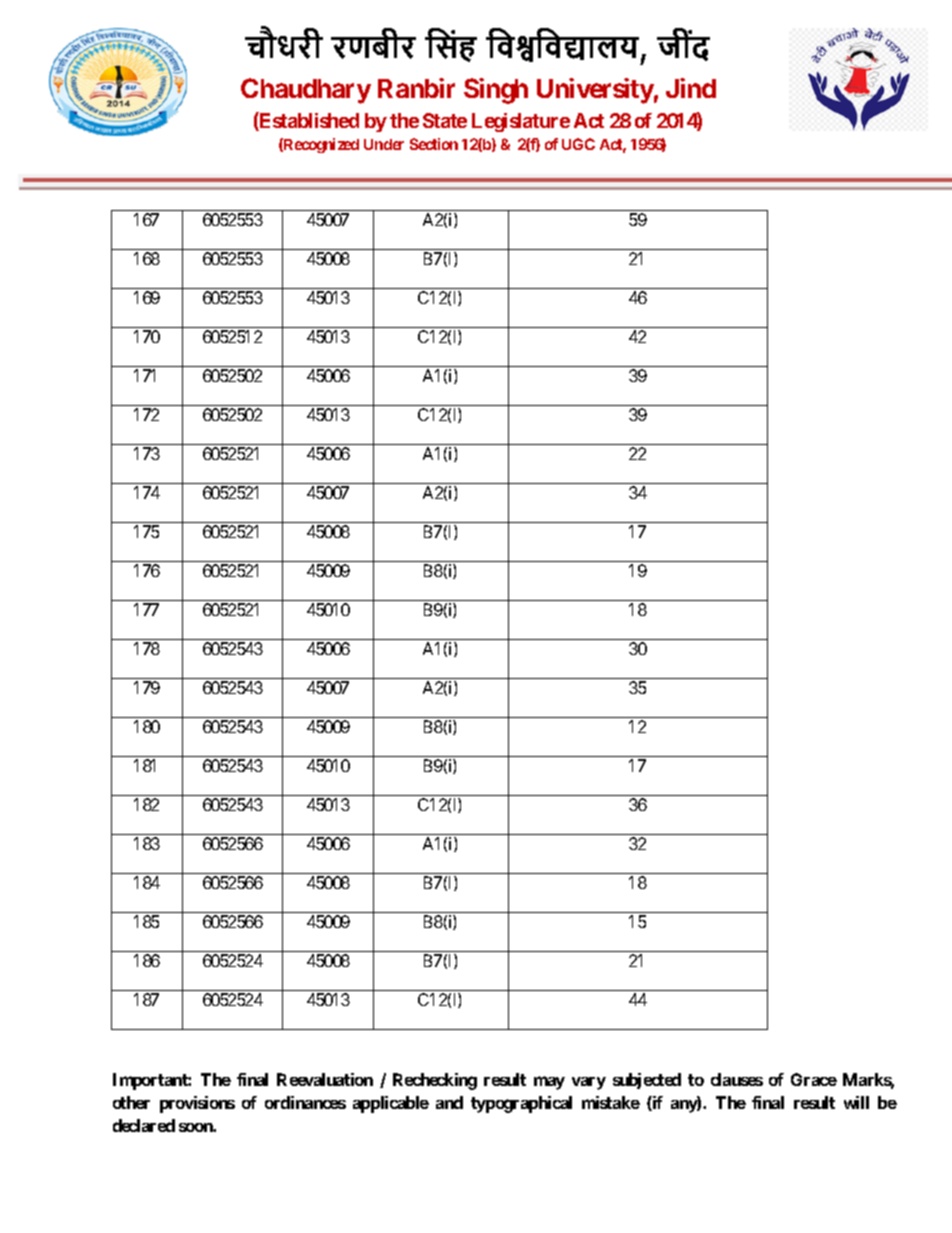  I want to click on Legislature, so click(521, 122).
